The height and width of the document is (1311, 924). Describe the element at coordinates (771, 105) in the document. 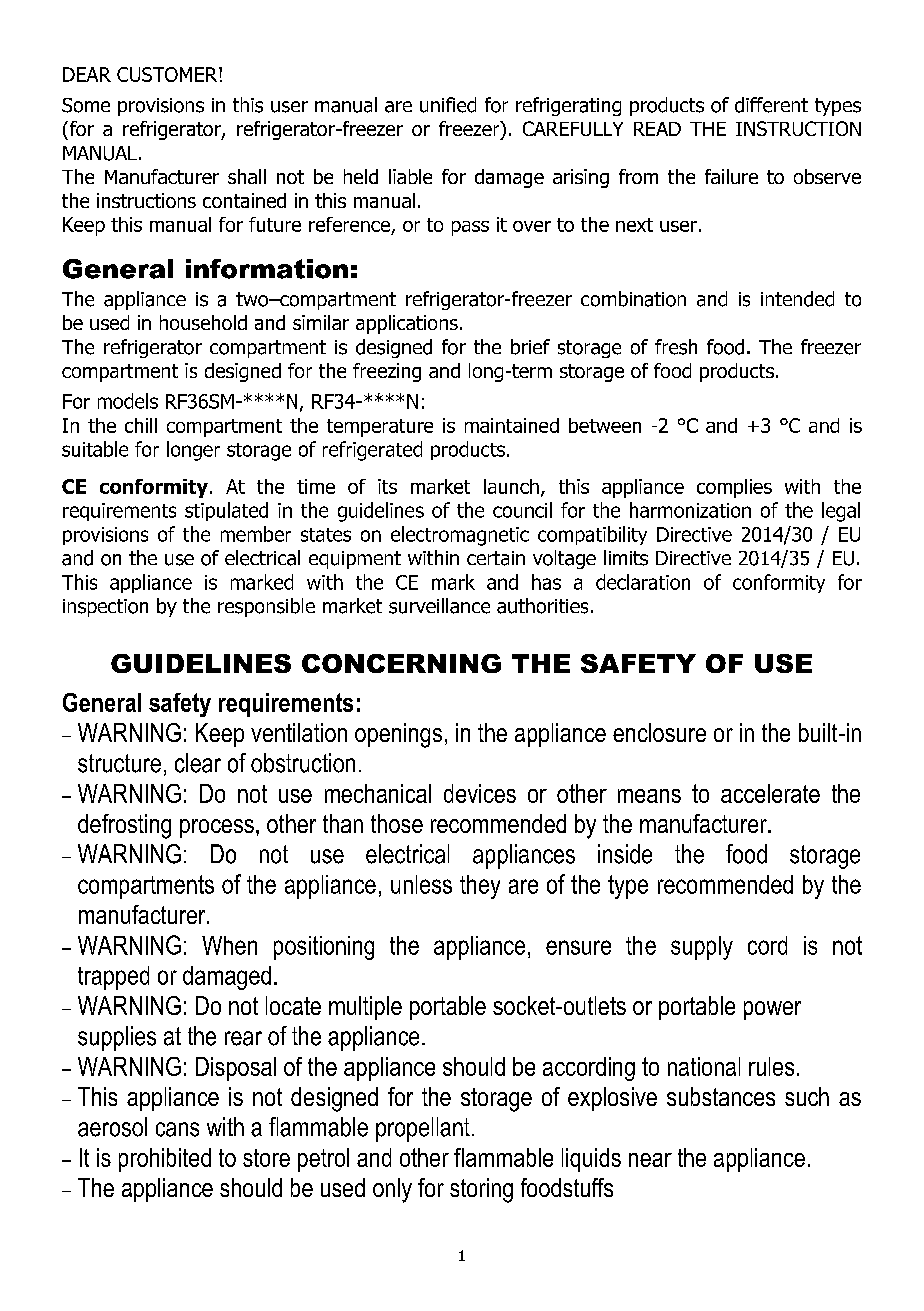

I see `different` at that location.
